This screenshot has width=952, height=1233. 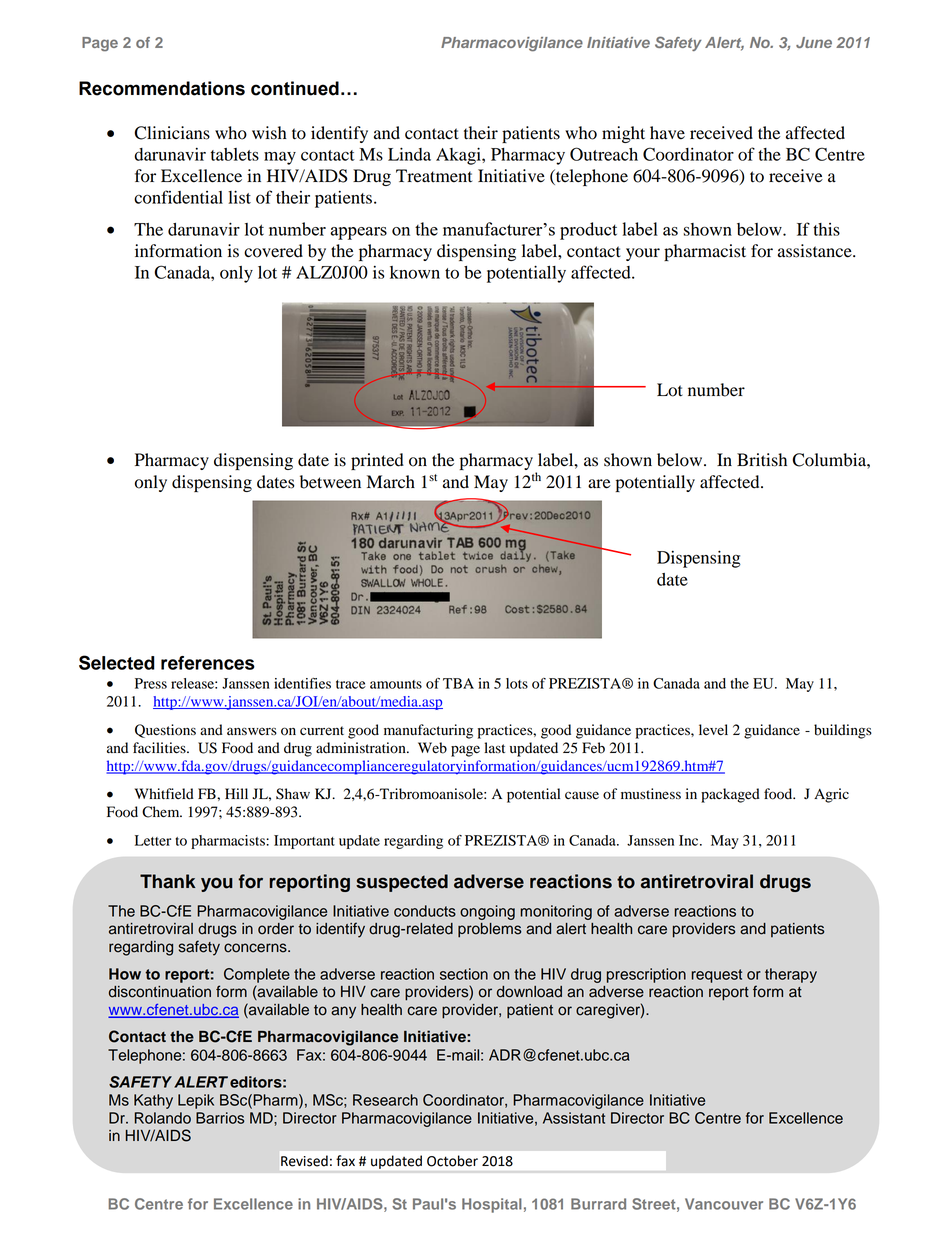 I want to click on Vancouver, so click(x=724, y=1204).
